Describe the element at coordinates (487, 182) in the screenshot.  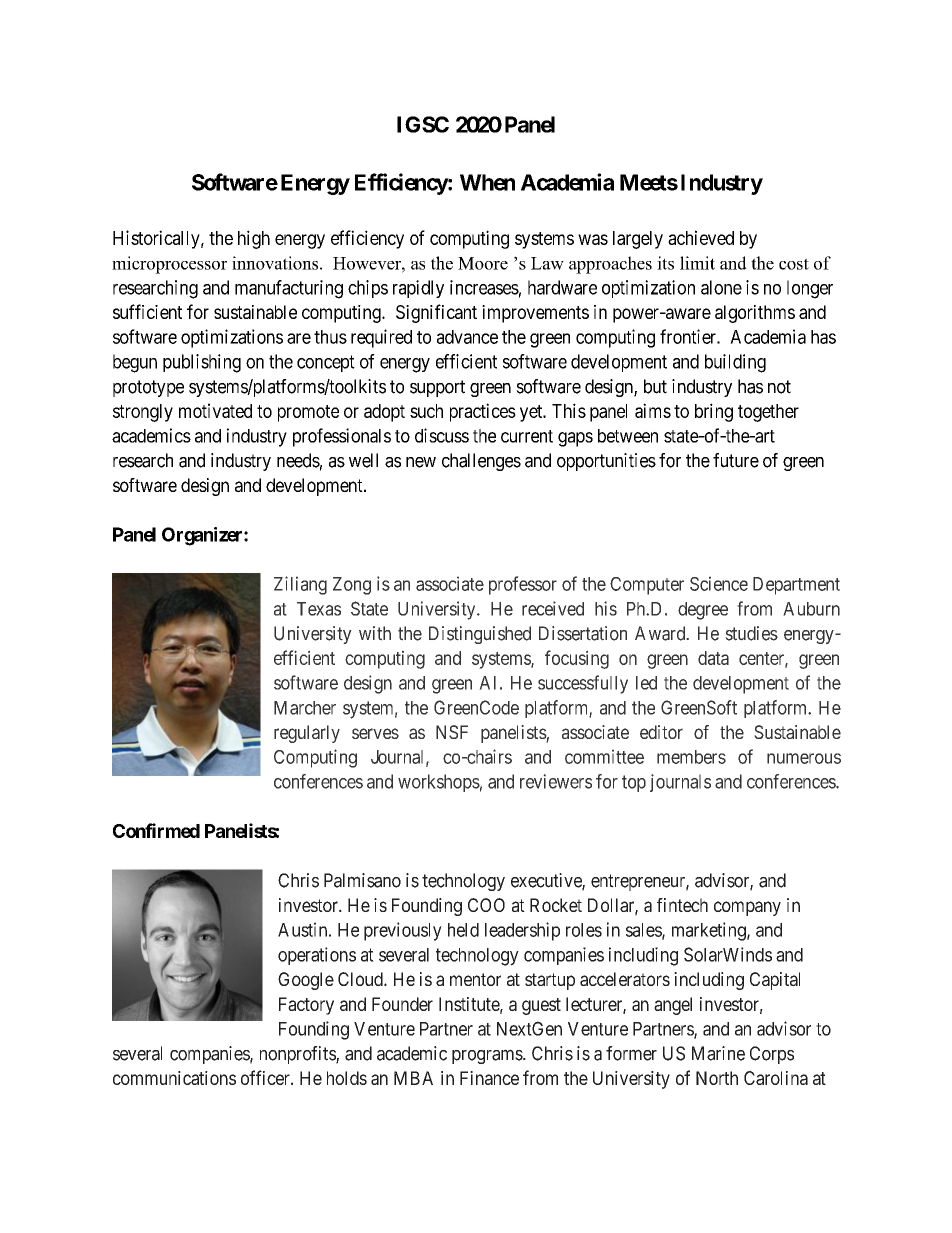
I see `When` at that location.
